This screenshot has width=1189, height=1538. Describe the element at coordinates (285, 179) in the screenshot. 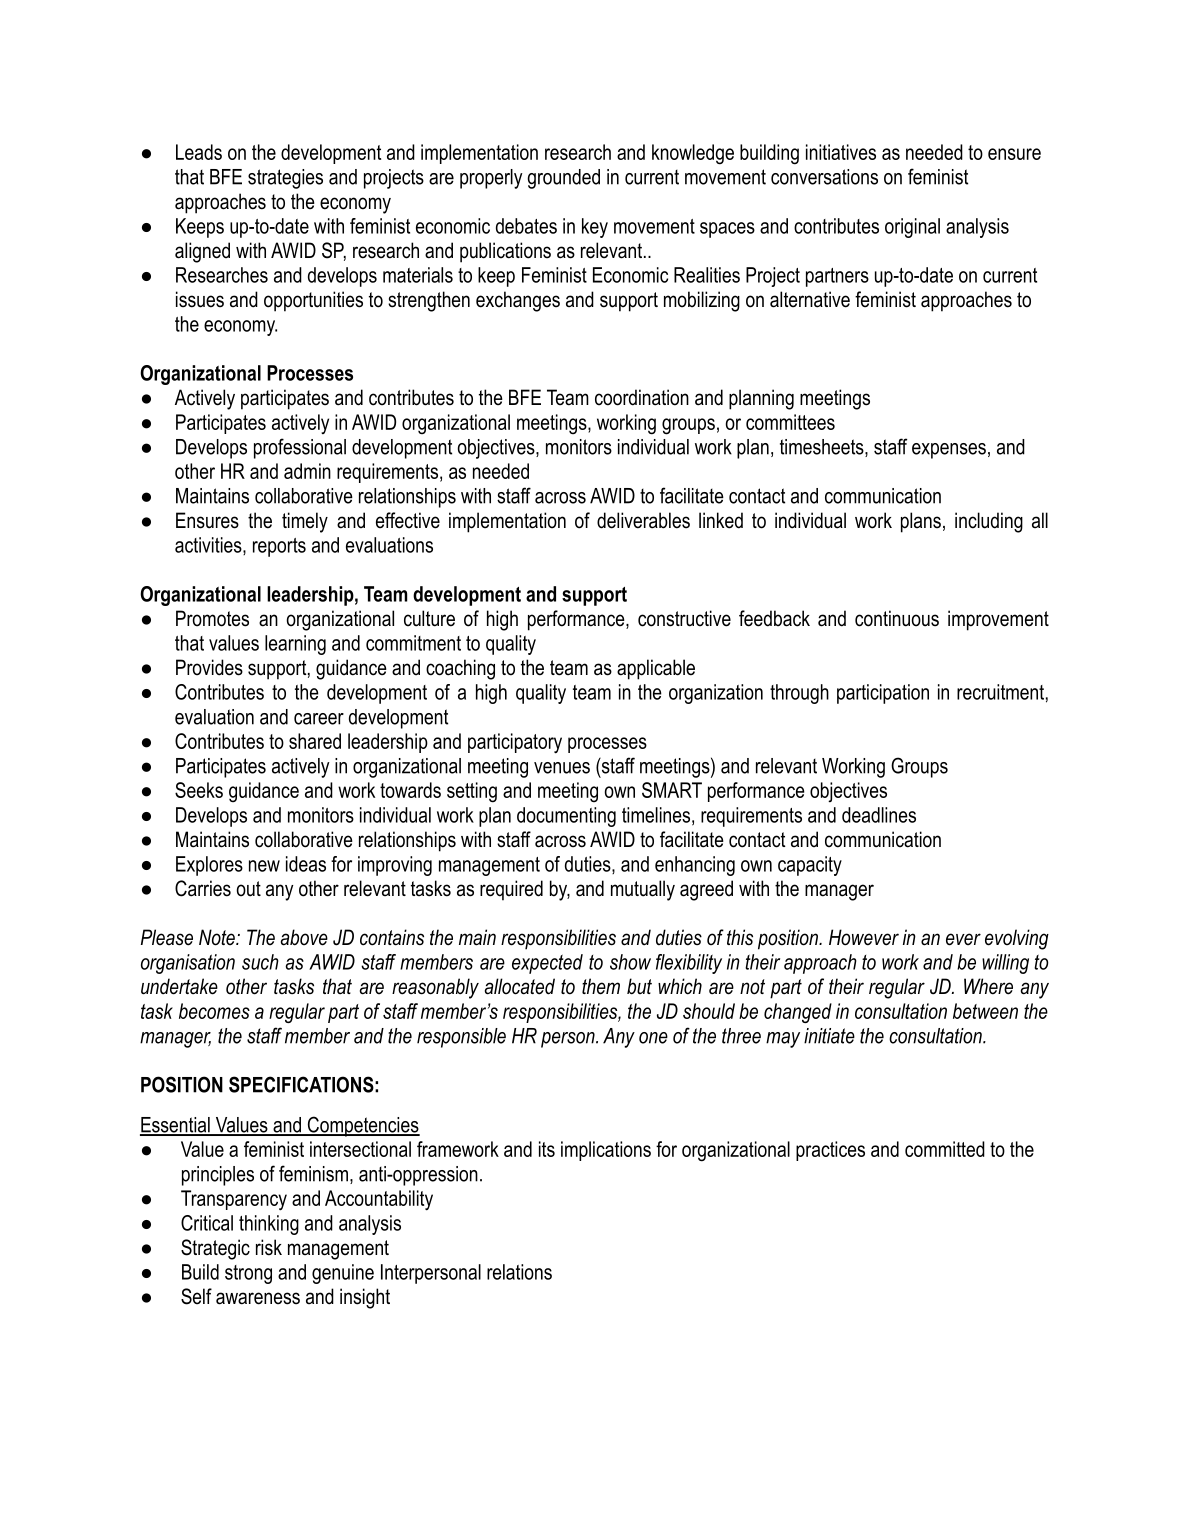

I see `strategies` at that location.
